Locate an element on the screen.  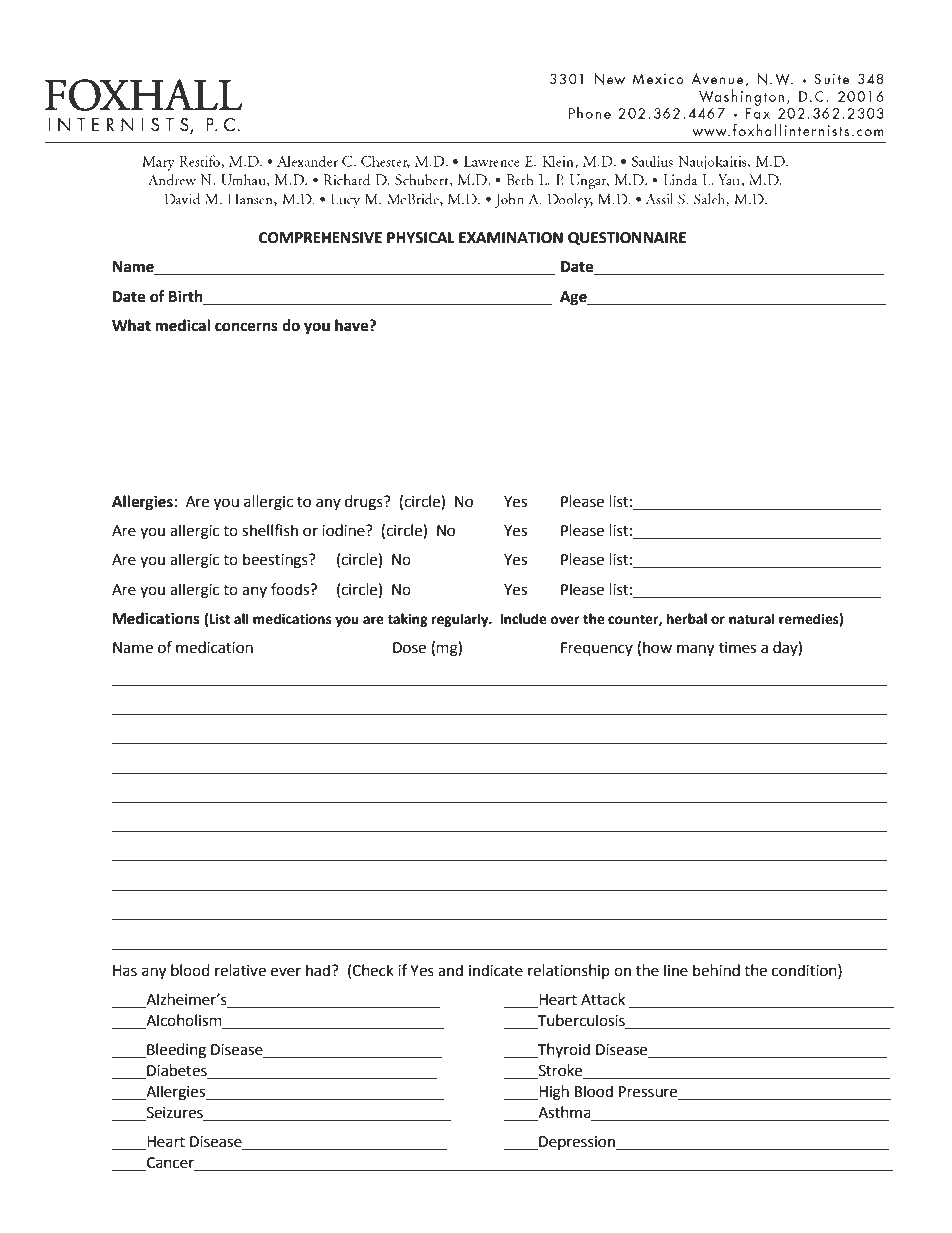
taking is located at coordinates (407, 620).
